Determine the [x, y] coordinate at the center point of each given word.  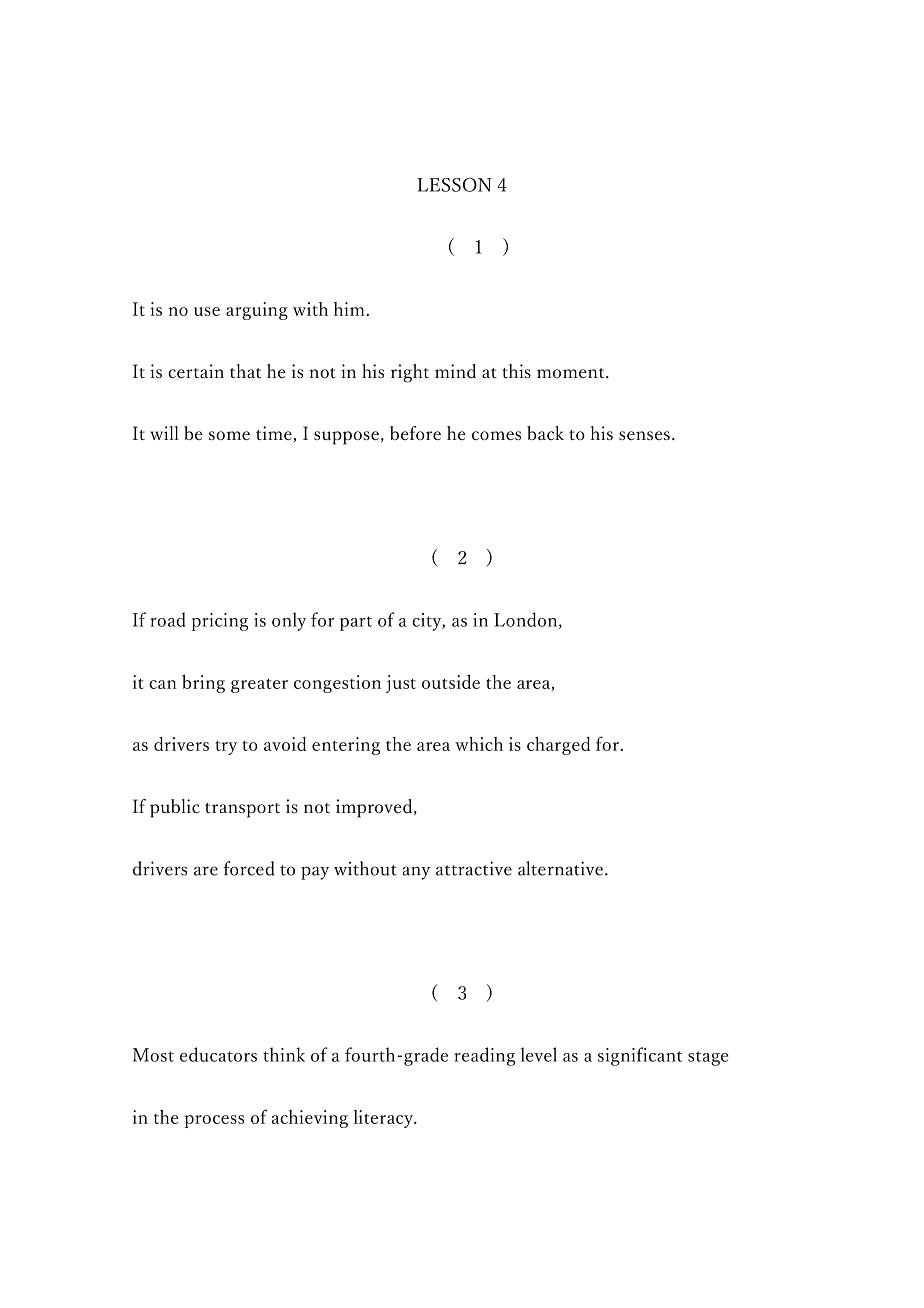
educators [218, 1054]
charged [559, 746]
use [207, 311]
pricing [220, 622]
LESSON [454, 185]
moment [572, 373]
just [401, 684]
